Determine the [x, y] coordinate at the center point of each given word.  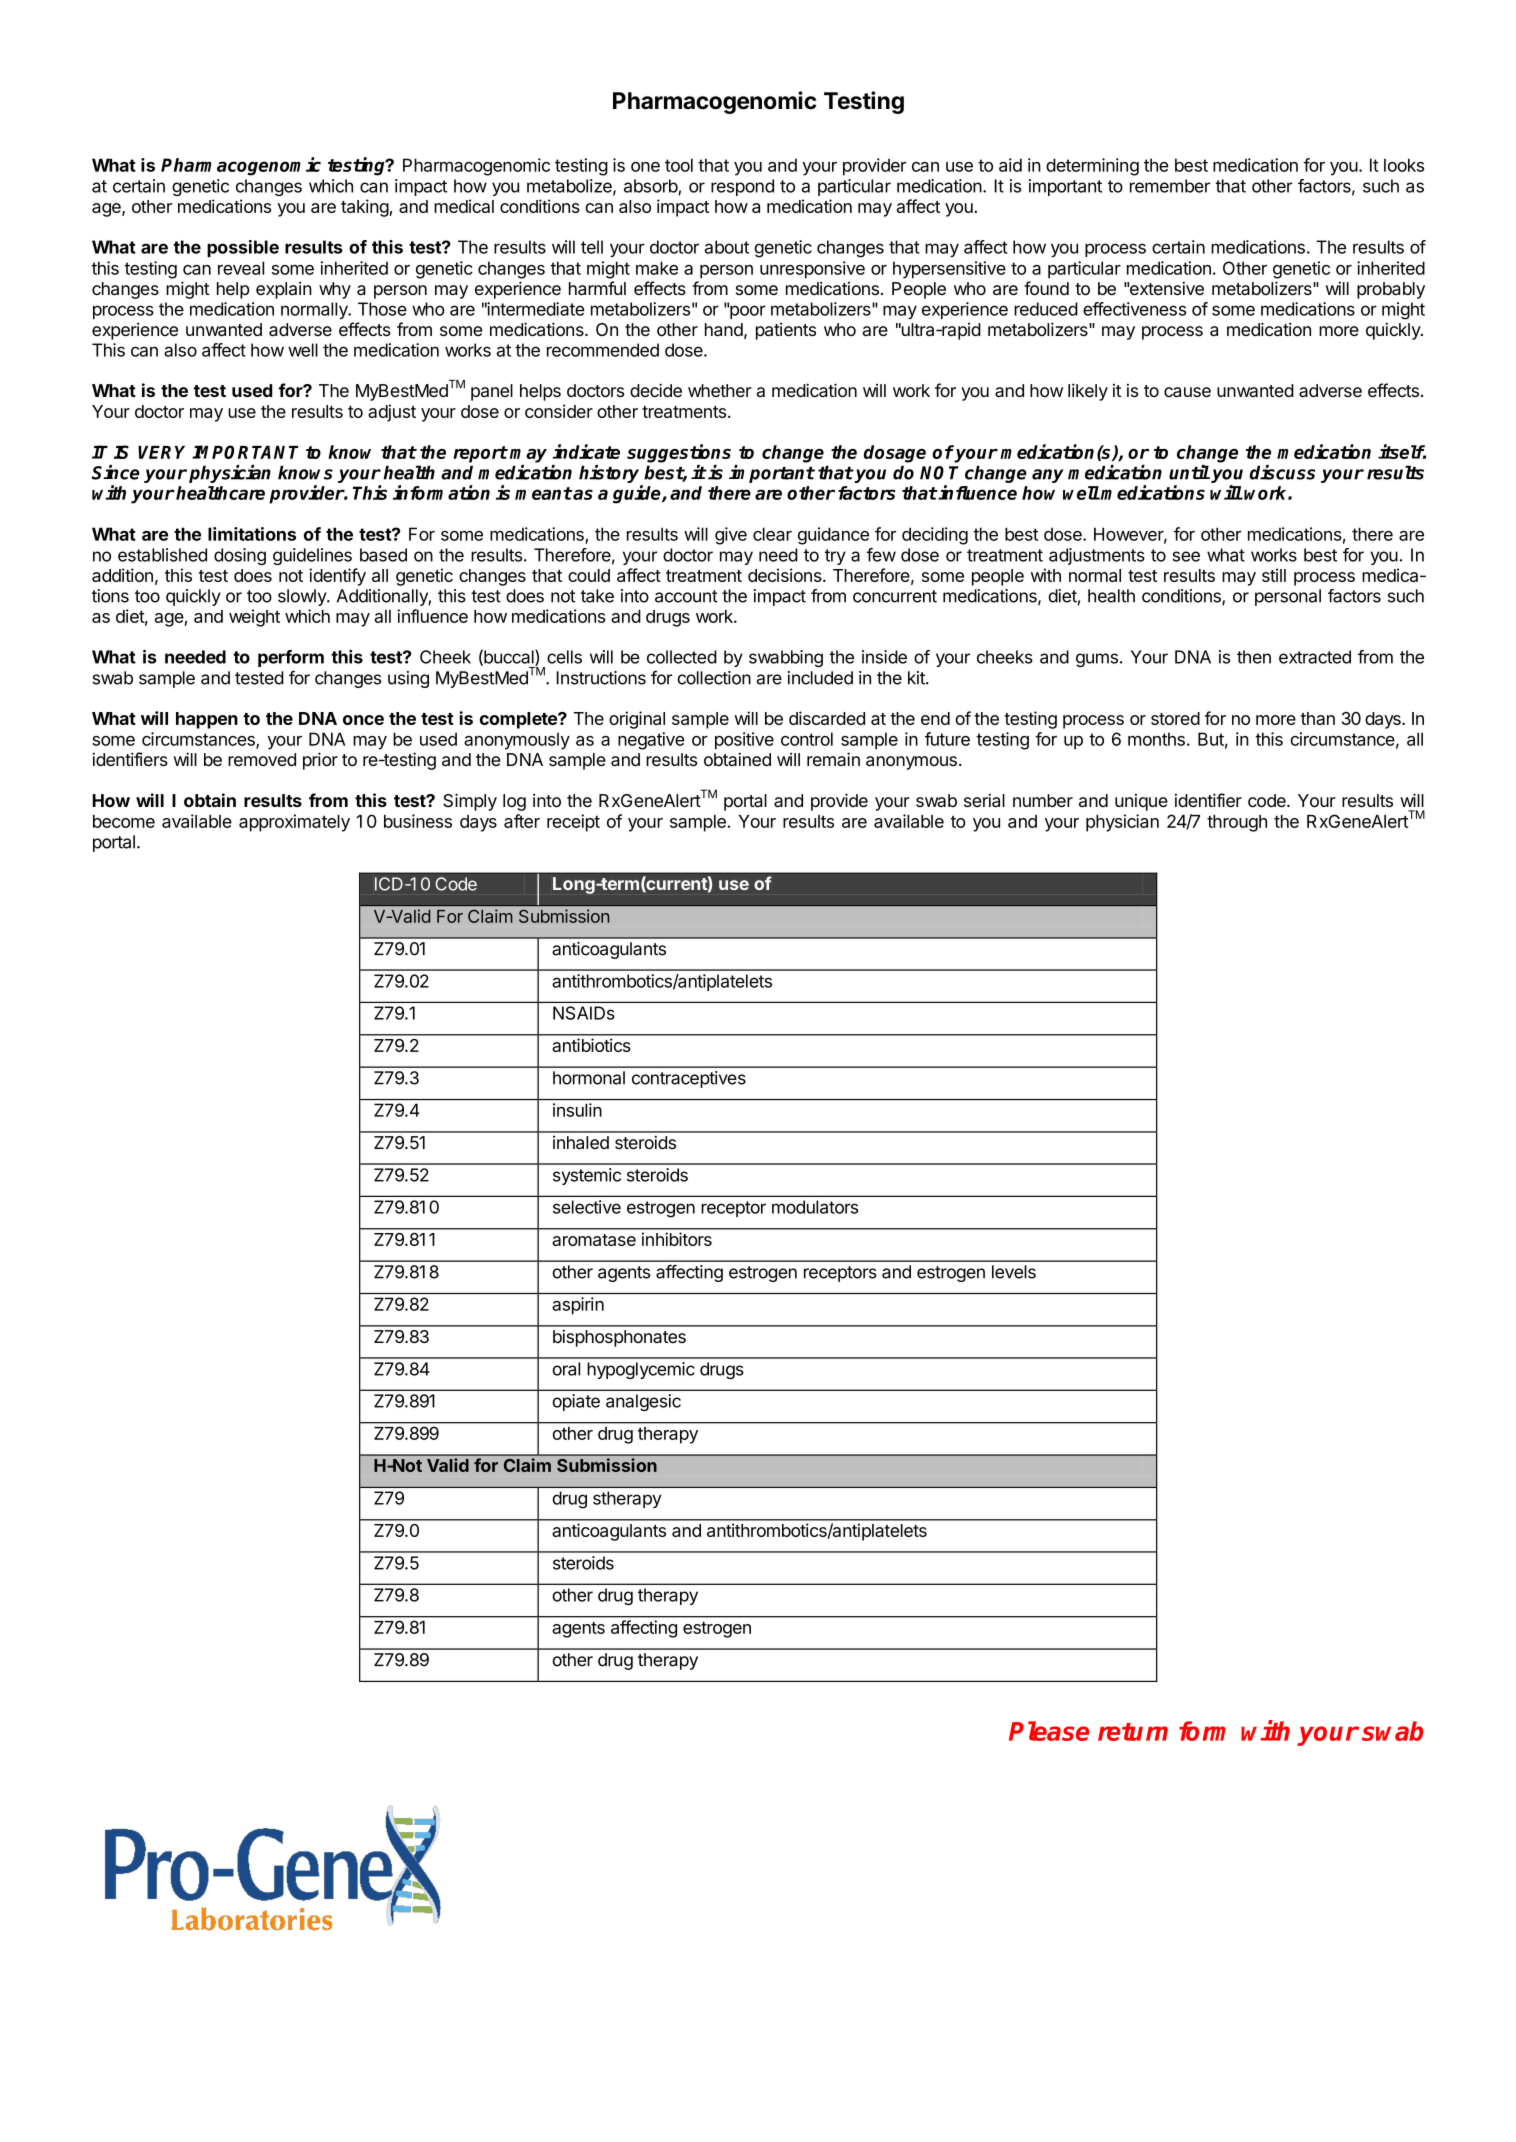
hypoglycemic [641, 1370]
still [1274, 575]
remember [1170, 186]
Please [1049, 1731]
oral [566, 1369]
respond [742, 187]
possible [243, 248]
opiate [576, 1402]
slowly [303, 597]
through [1237, 823]
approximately [294, 823]
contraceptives [689, 1079]
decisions [786, 575]
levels [1014, 1272]
